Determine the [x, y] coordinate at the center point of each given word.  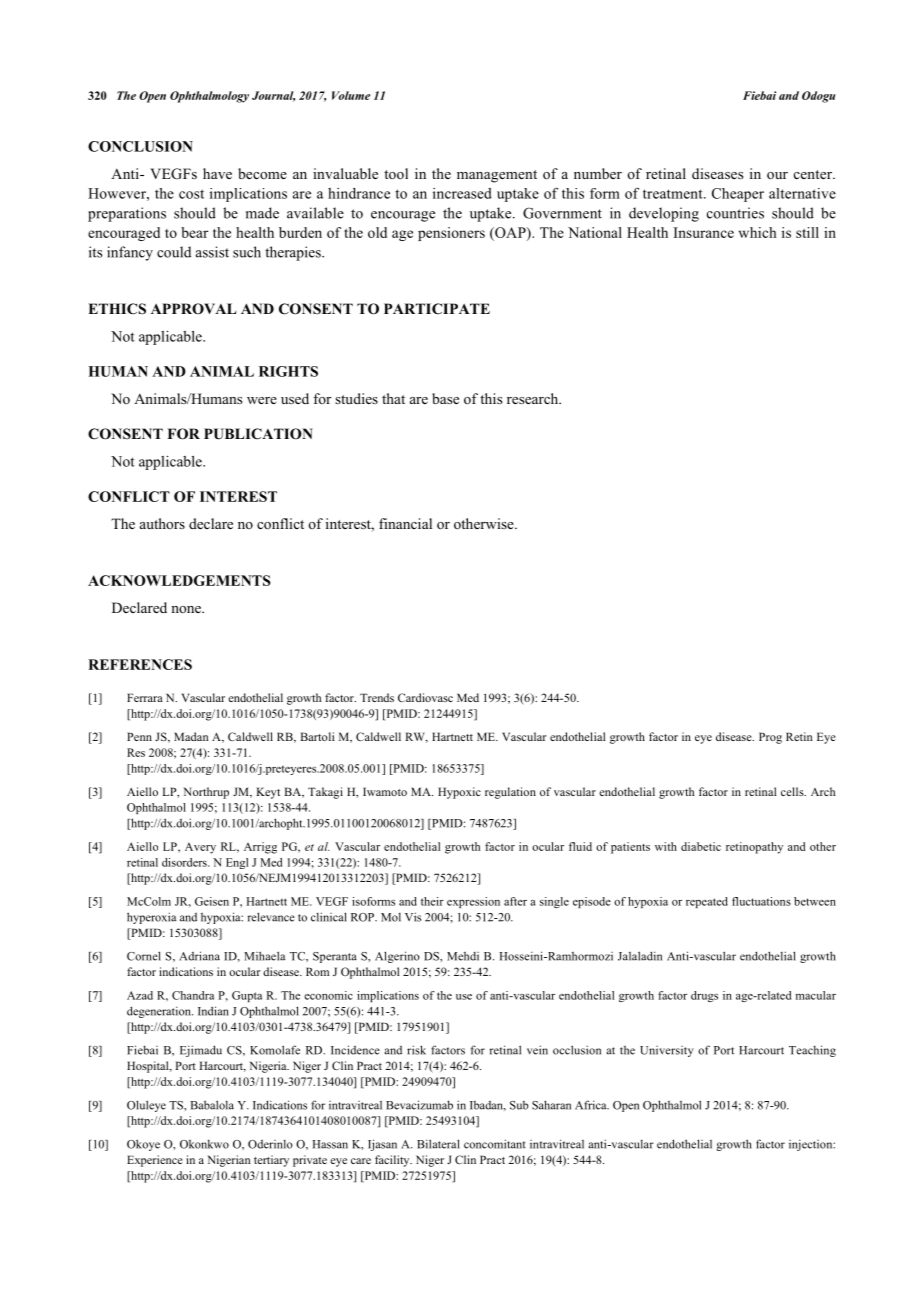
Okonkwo [204, 1144]
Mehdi [463, 956]
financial [405, 523]
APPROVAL [193, 309]
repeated [707, 902]
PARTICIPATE [437, 308]
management [497, 176]
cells [793, 791]
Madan [191, 736]
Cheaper [738, 195]
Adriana [199, 956]
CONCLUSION [140, 146]
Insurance [704, 232]
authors [162, 523]
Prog [770, 738]
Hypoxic [459, 793]
